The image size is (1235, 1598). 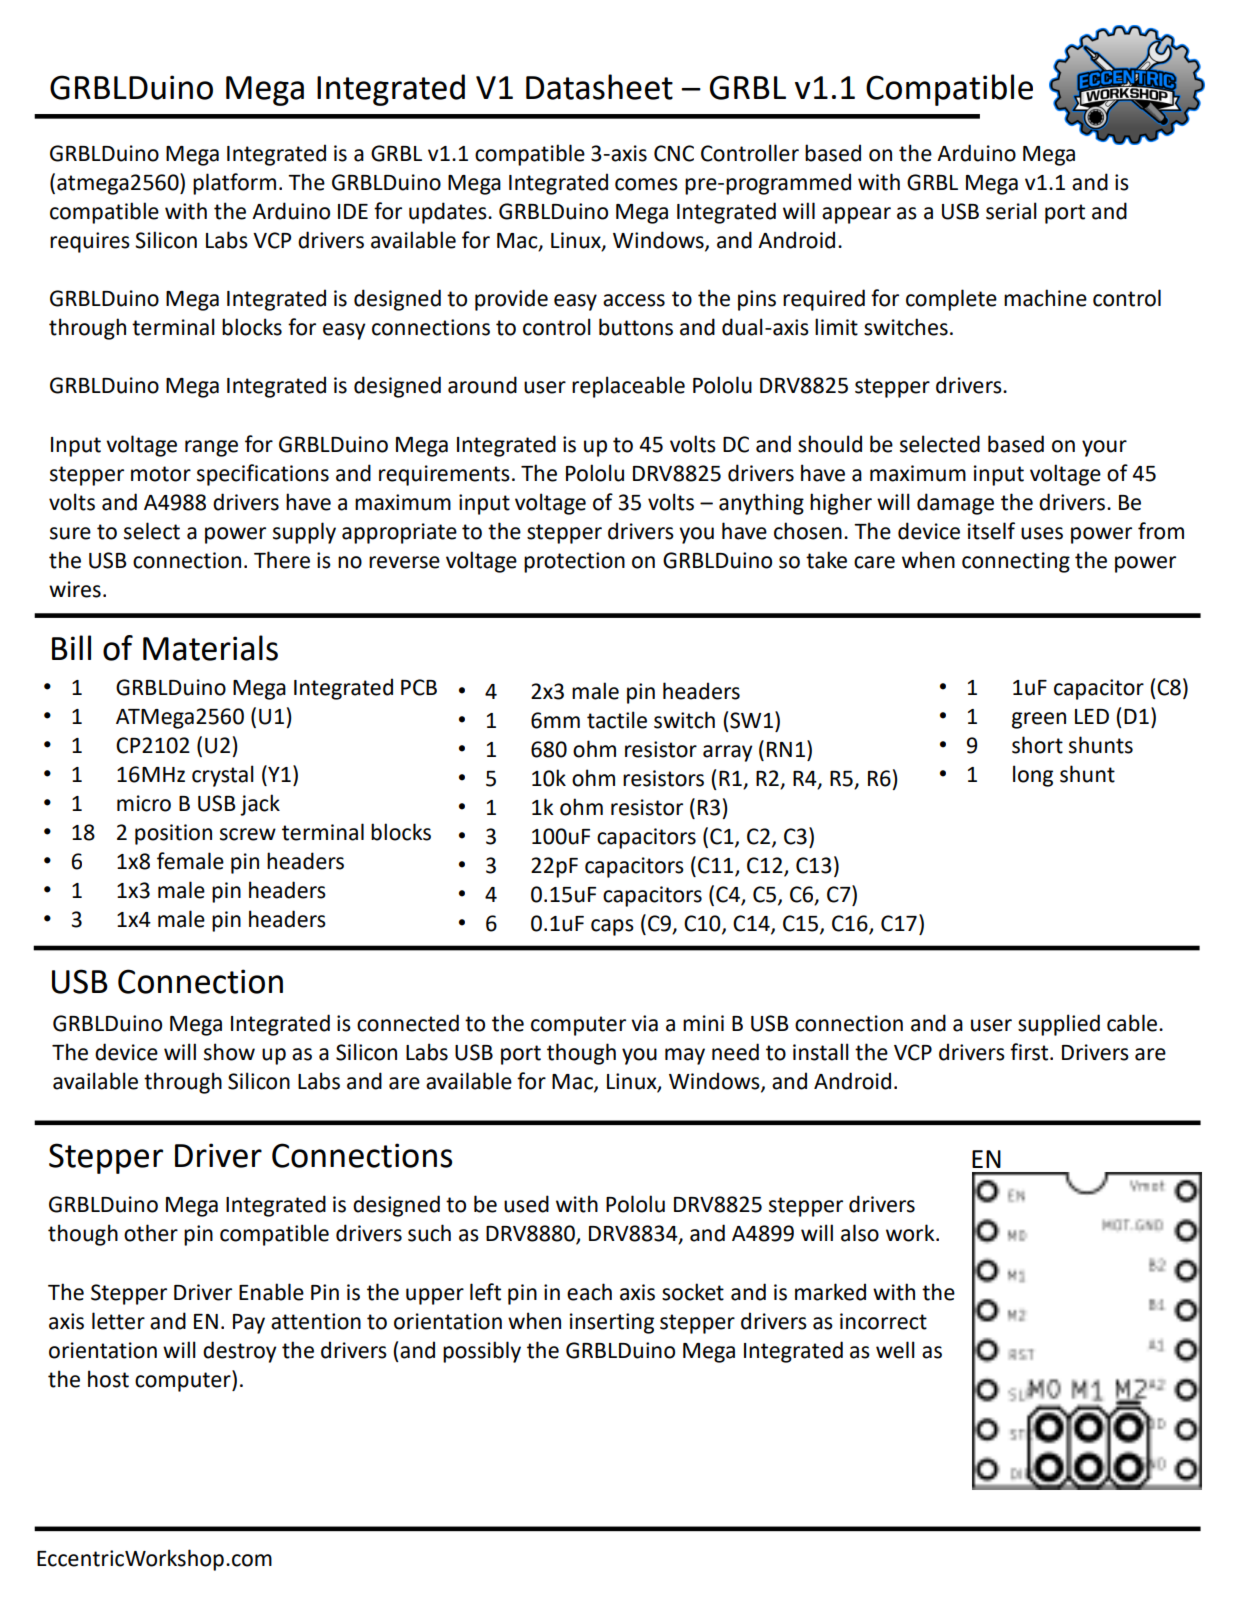 What do you see at coordinates (612, 1323) in the screenshot?
I see `inserting` at bounding box center [612, 1323].
